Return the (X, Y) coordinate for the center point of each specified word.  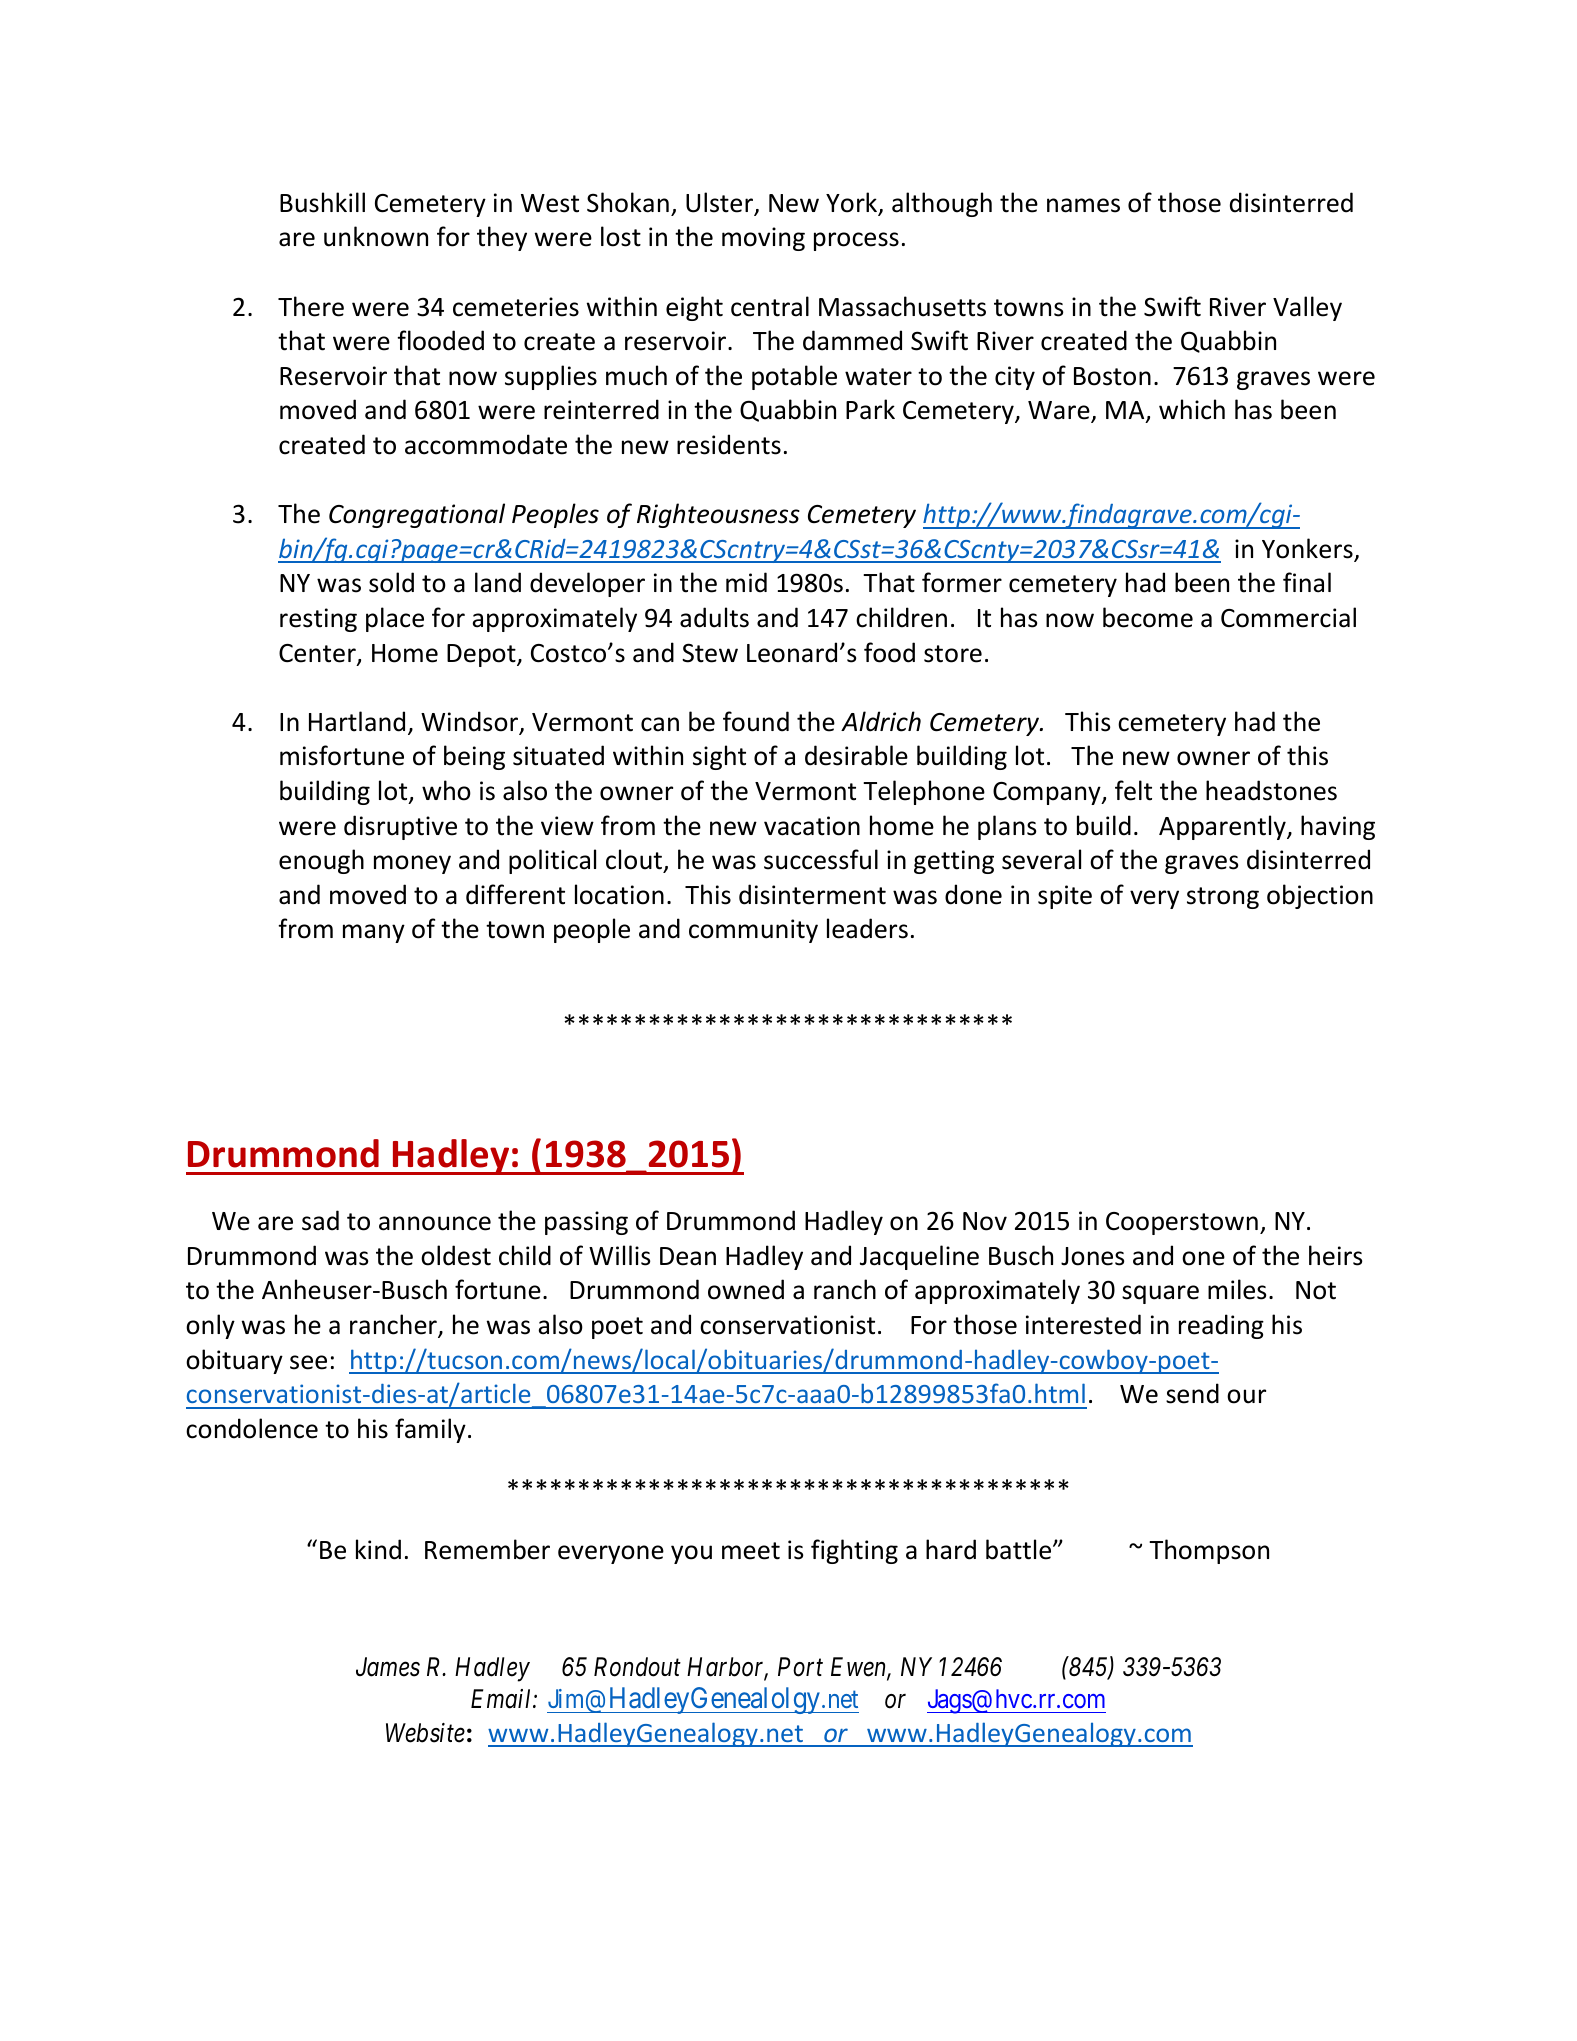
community (753, 931)
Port (800, 1667)
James (388, 1667)
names (1083, 205)
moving (763, 239)
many (374, 933)
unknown (376, 236)
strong (1223, 898)
